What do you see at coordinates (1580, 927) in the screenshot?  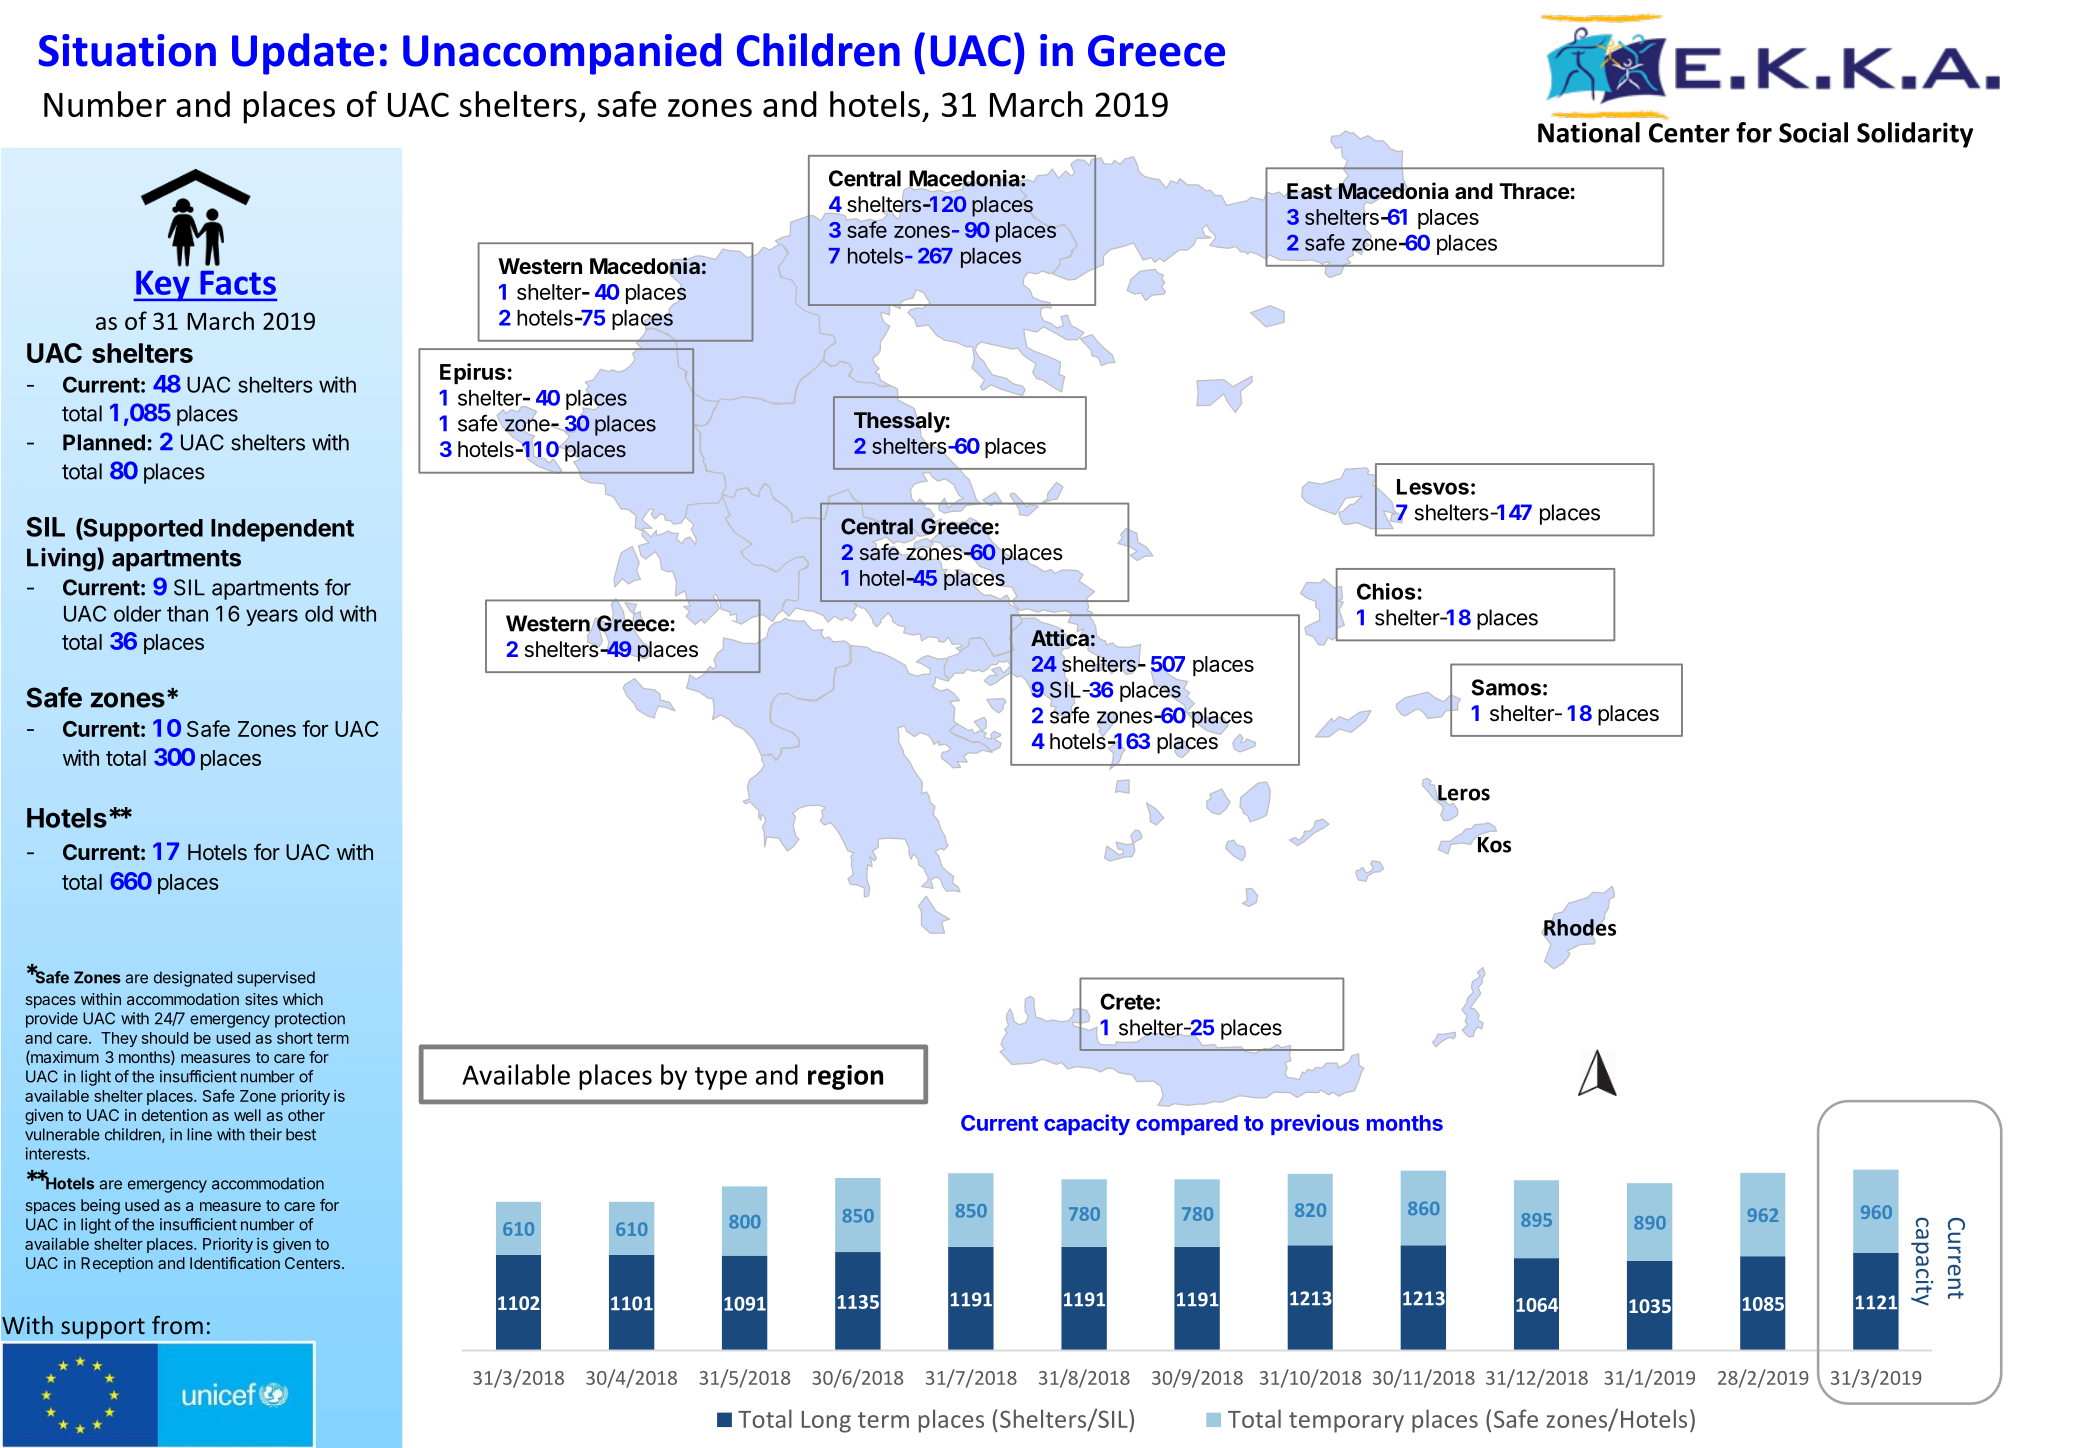 I see `Rhodes` at bounding box center [1580, 927].
